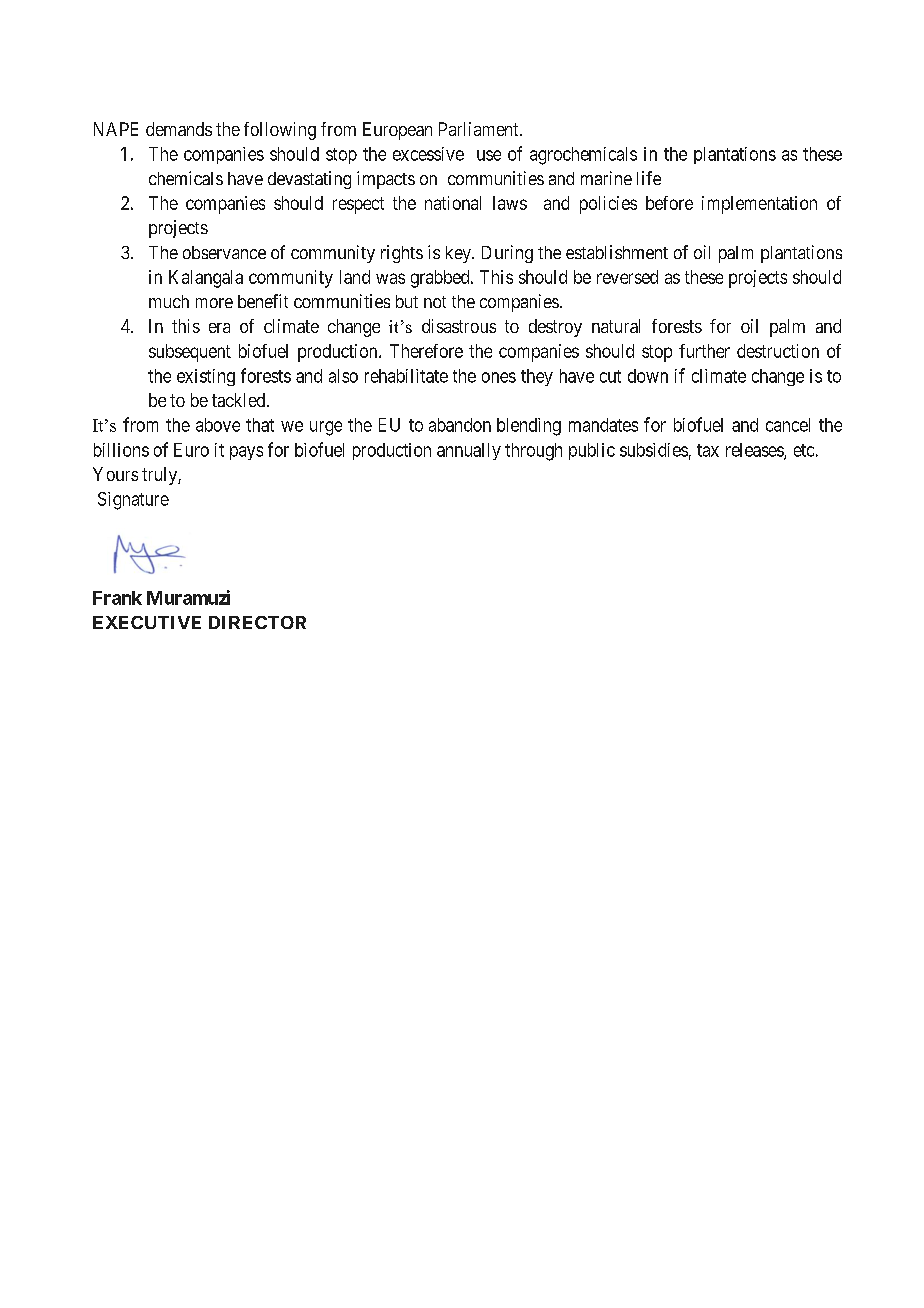 The image size is (924, 1308). What do you see at coordinates (179, 129) in the screenshot?
I see `demands` at bounding box center [179, 129].
